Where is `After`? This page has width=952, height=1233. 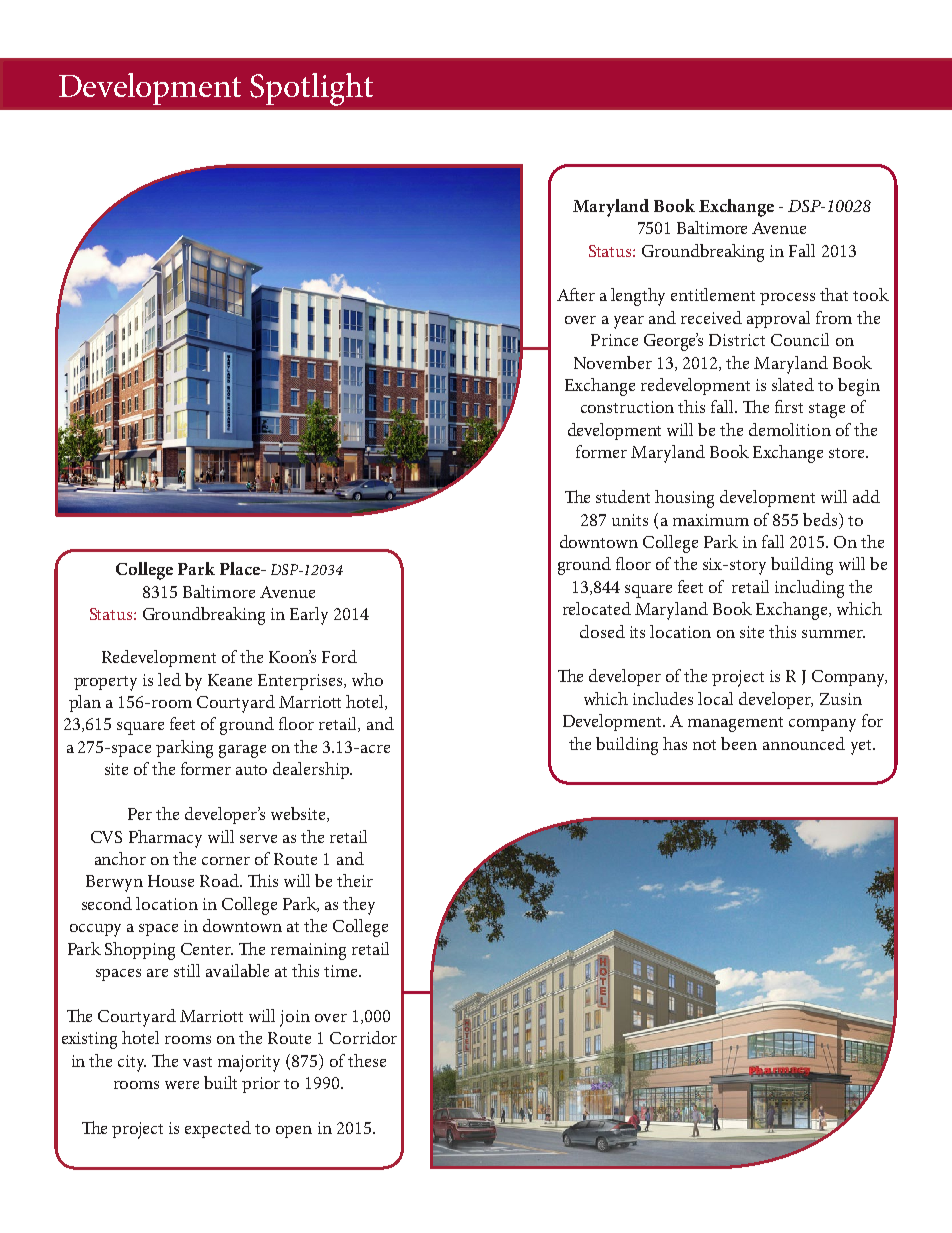 After is located at coordinates (576, 294).
